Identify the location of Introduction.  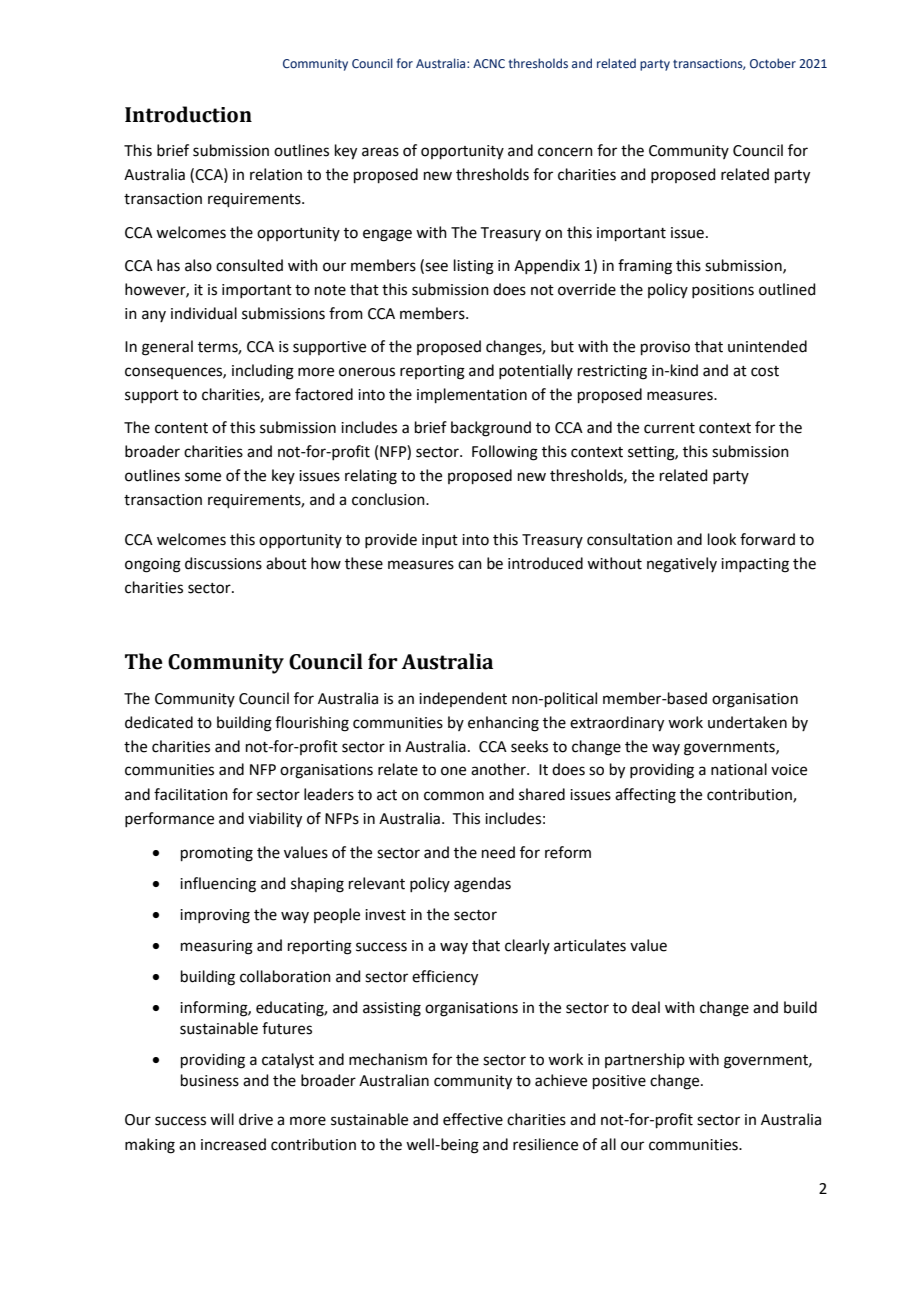
(188, 114).
